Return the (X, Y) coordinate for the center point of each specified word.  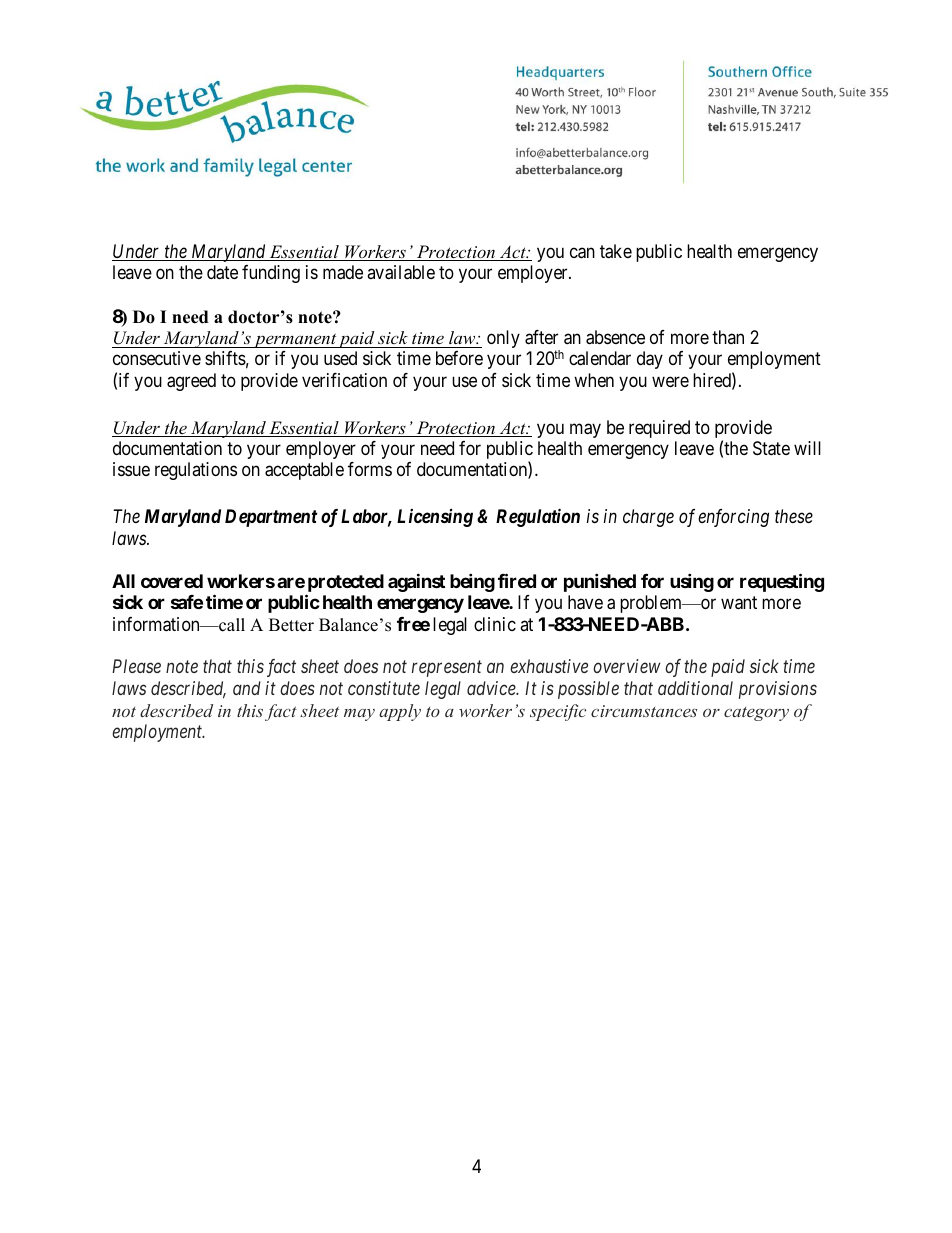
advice (492, 688)
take (616, 251)
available (401, 272)
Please (136, 666)
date (222, 272)
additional (695, 688)
